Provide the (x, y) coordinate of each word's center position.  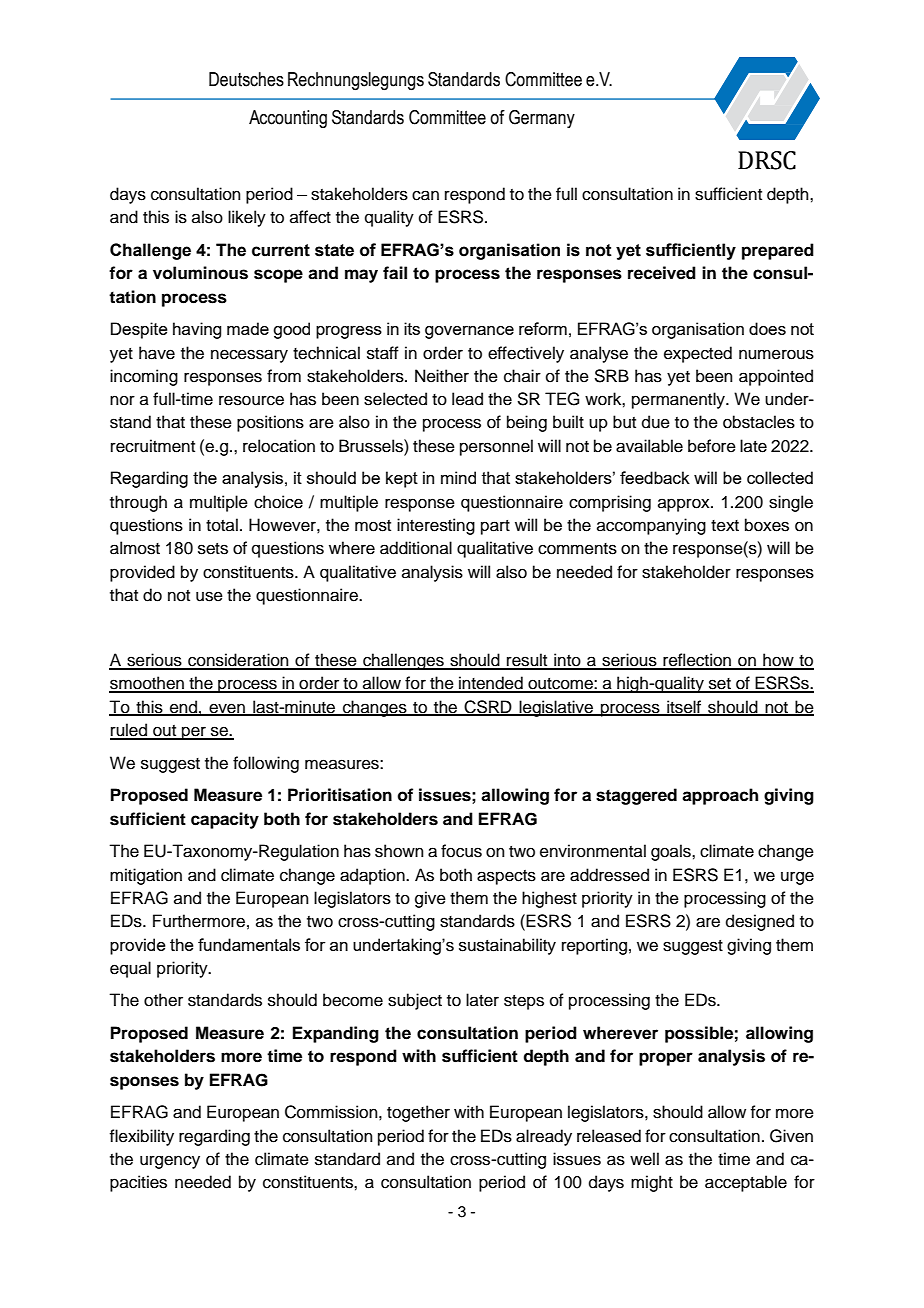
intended (491, 684)
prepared (778, 251)
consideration (238, 661)
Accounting (288, 119)
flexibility (141, 1137)
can (425, 195)
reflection (697, 661)
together (418, 1113)
